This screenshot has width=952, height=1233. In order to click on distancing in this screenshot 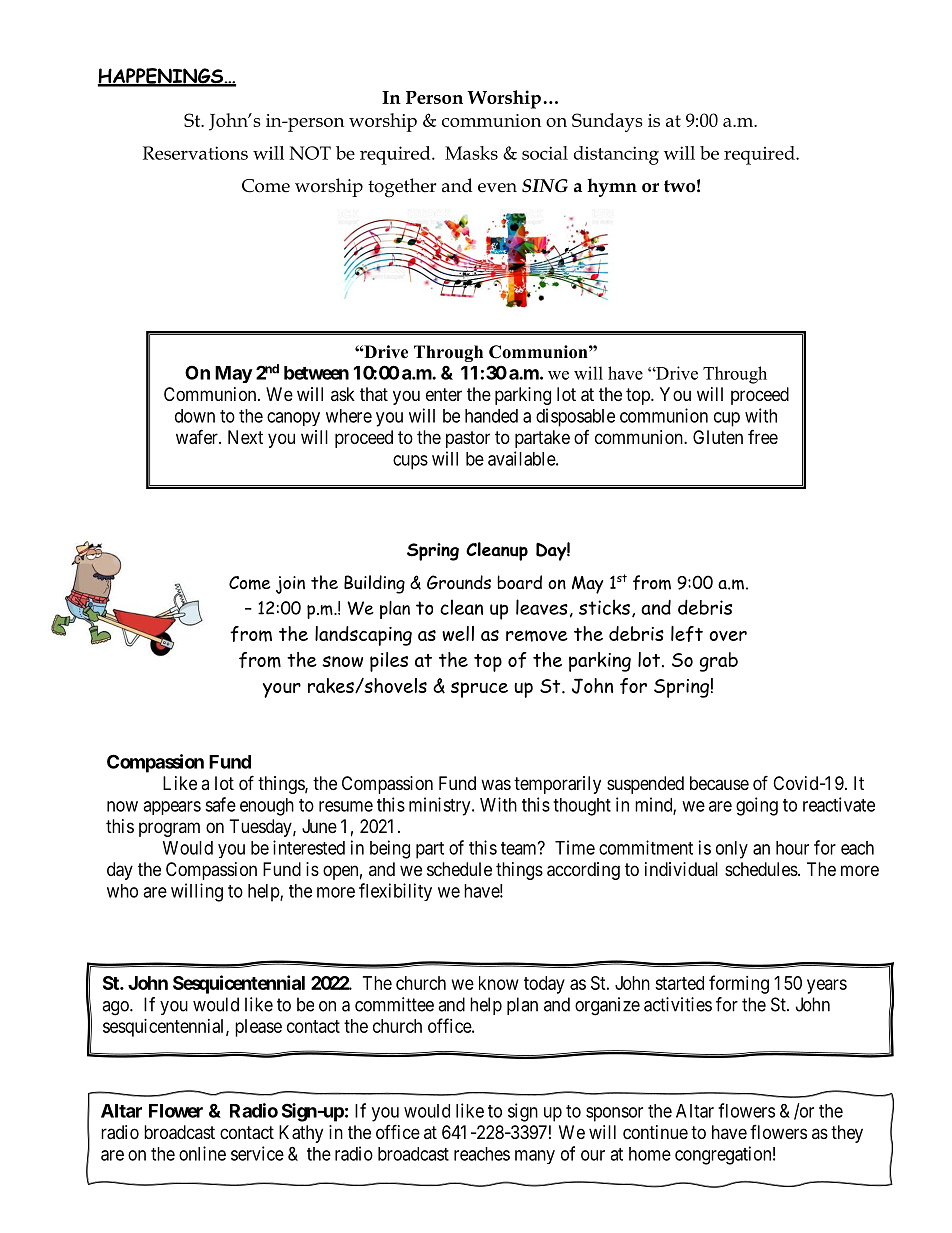, I will do `click(616, 155)`.
